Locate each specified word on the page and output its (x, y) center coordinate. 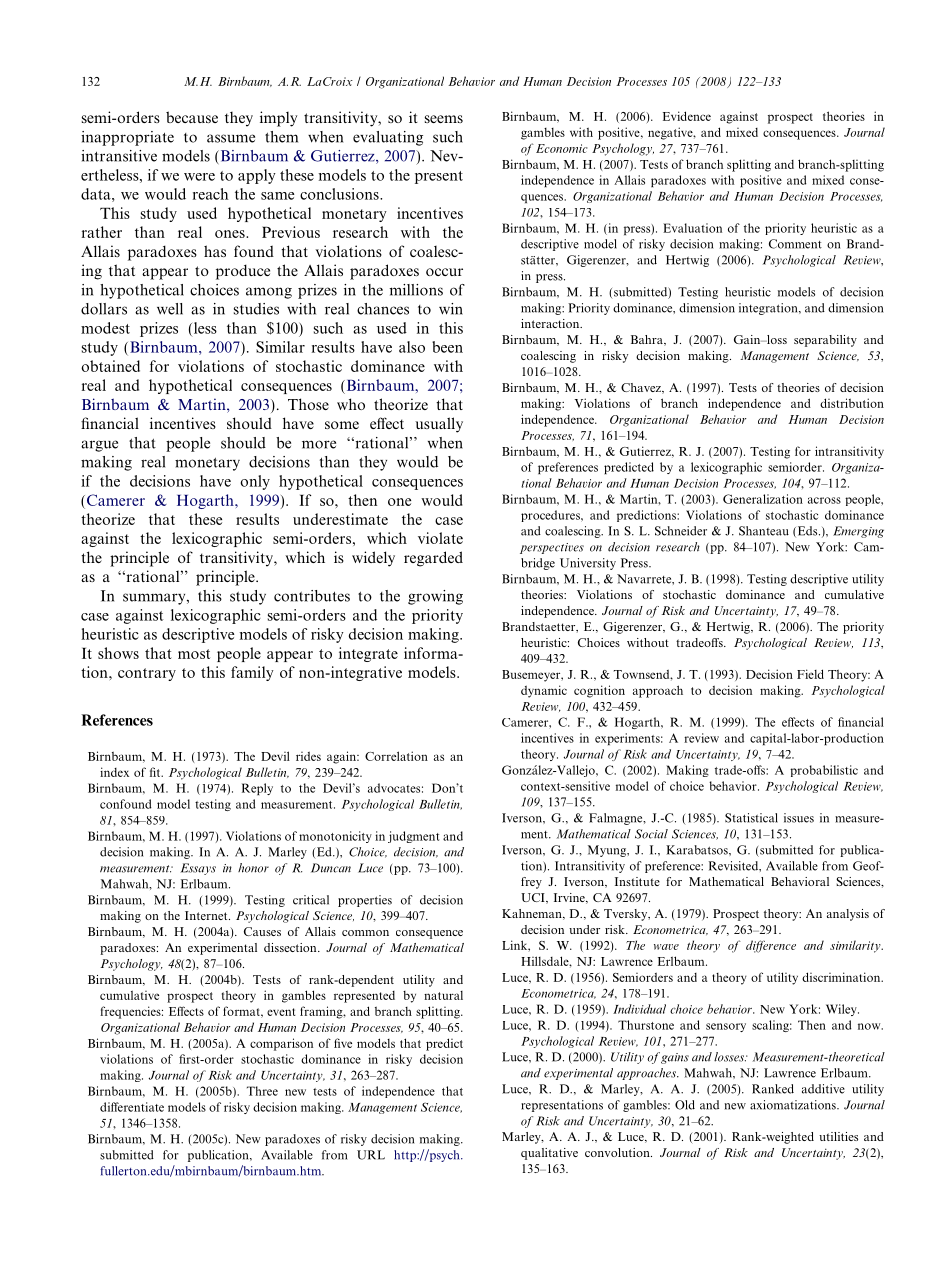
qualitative (549, 1154)
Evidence (687, 116)
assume (231, 138)
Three (262, 1091)
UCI (534, 898)
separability (825, 341)
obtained (110, 366)
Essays (198, 869)
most (194, 654)
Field (810, 674)
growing (435, 597)
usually (439, 425)
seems (444, 119)
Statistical (751, 818)
